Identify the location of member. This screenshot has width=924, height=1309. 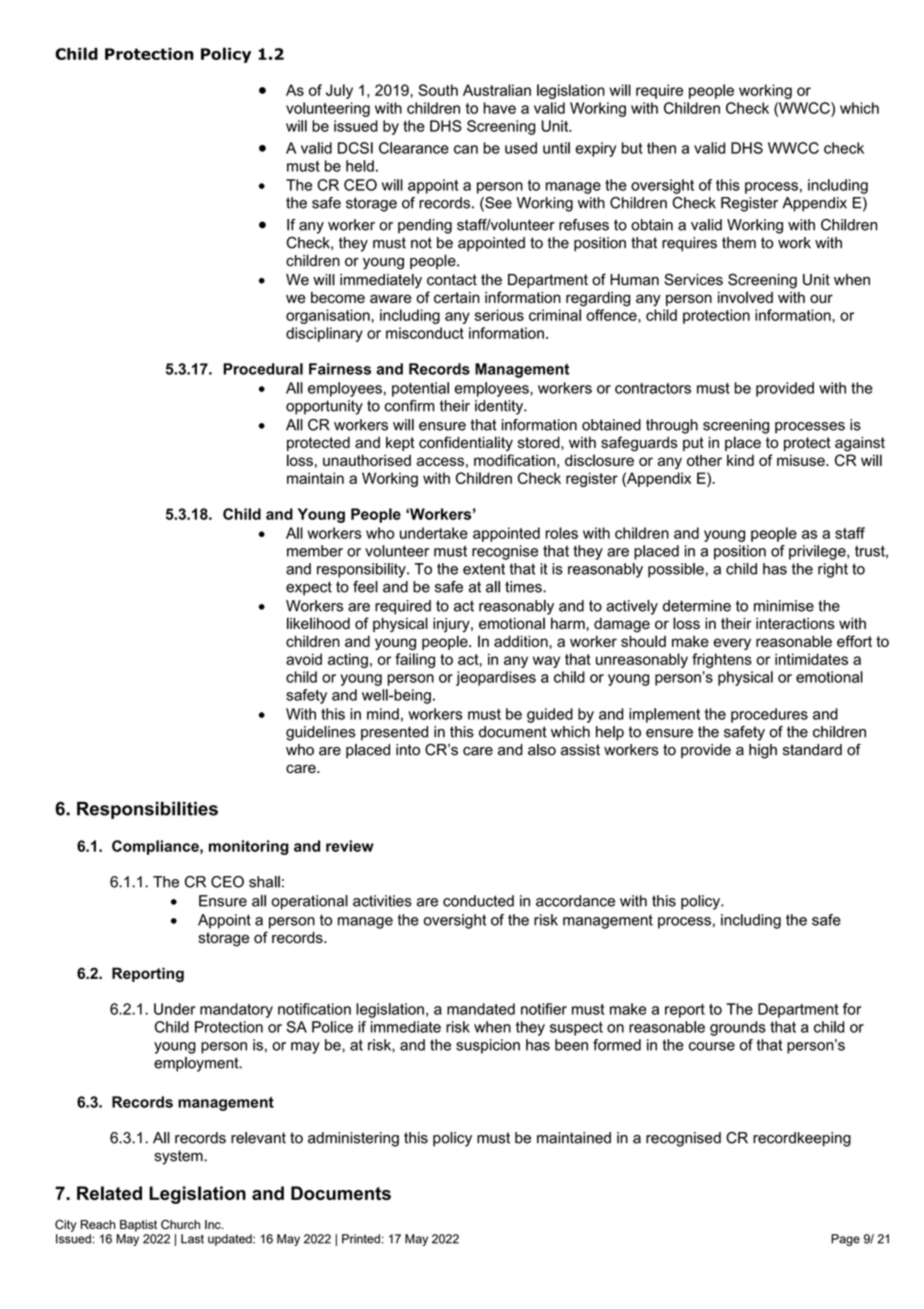
(315, 551).
